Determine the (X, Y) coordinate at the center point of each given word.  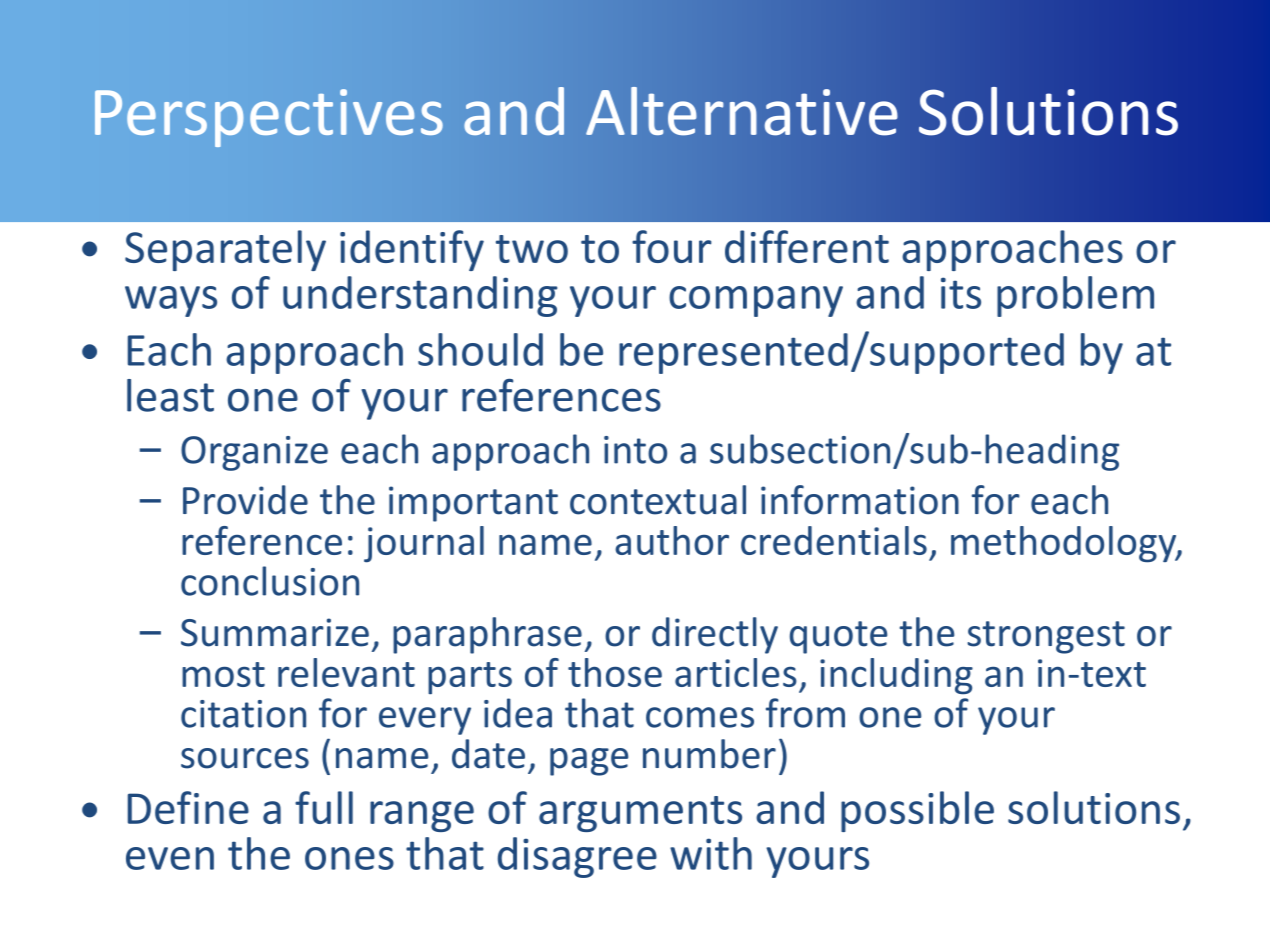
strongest (1046, 637)
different (807, 246)
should (480, 349)
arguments (640, 814)
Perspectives (269, 118)
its (961, 293)
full (324, 807)
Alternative (742, 111)
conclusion (270, 581)
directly (715, 635)
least (170, 395)
